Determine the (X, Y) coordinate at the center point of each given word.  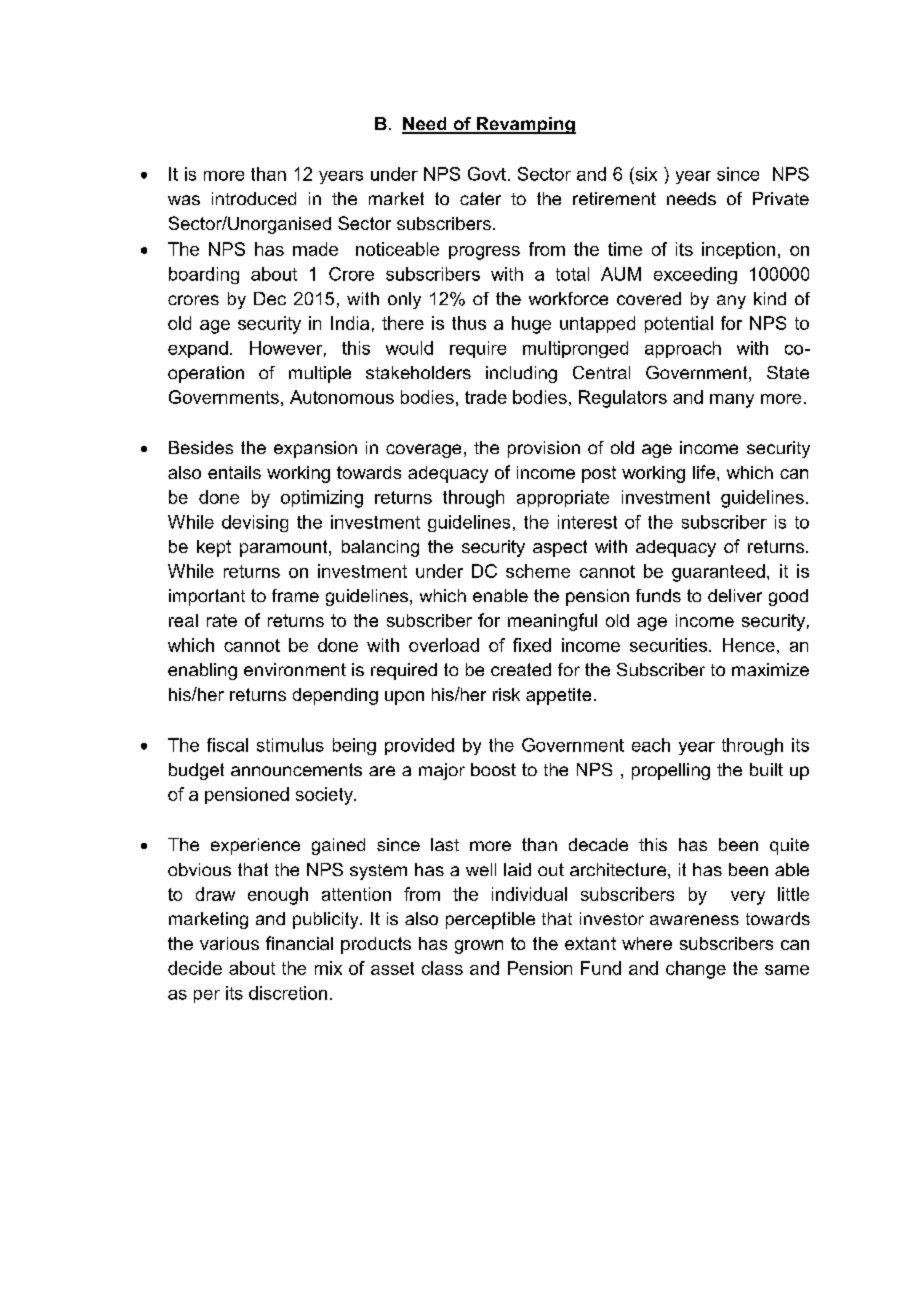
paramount (285, 548)
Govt (487, 174)
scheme (538, 571)
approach (683, 349)
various (229, 943)
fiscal (227, 745)
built (766, 769)
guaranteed (718, 573)
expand (198, 349)
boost (493, 769)
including (521, 374)
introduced (254, 198)
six (645, 174)
